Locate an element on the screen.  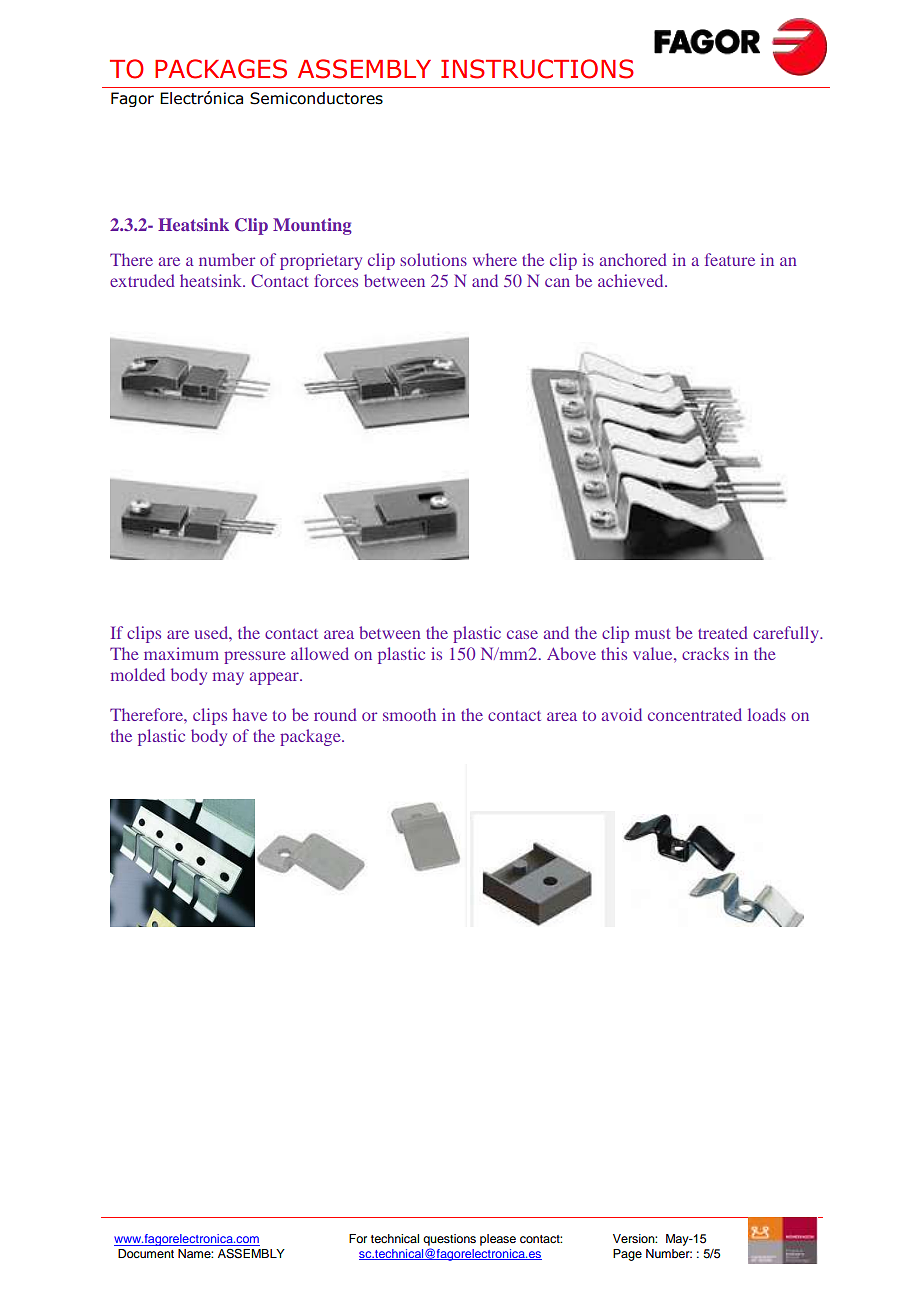
please is located at coordinates (498, 1240).
